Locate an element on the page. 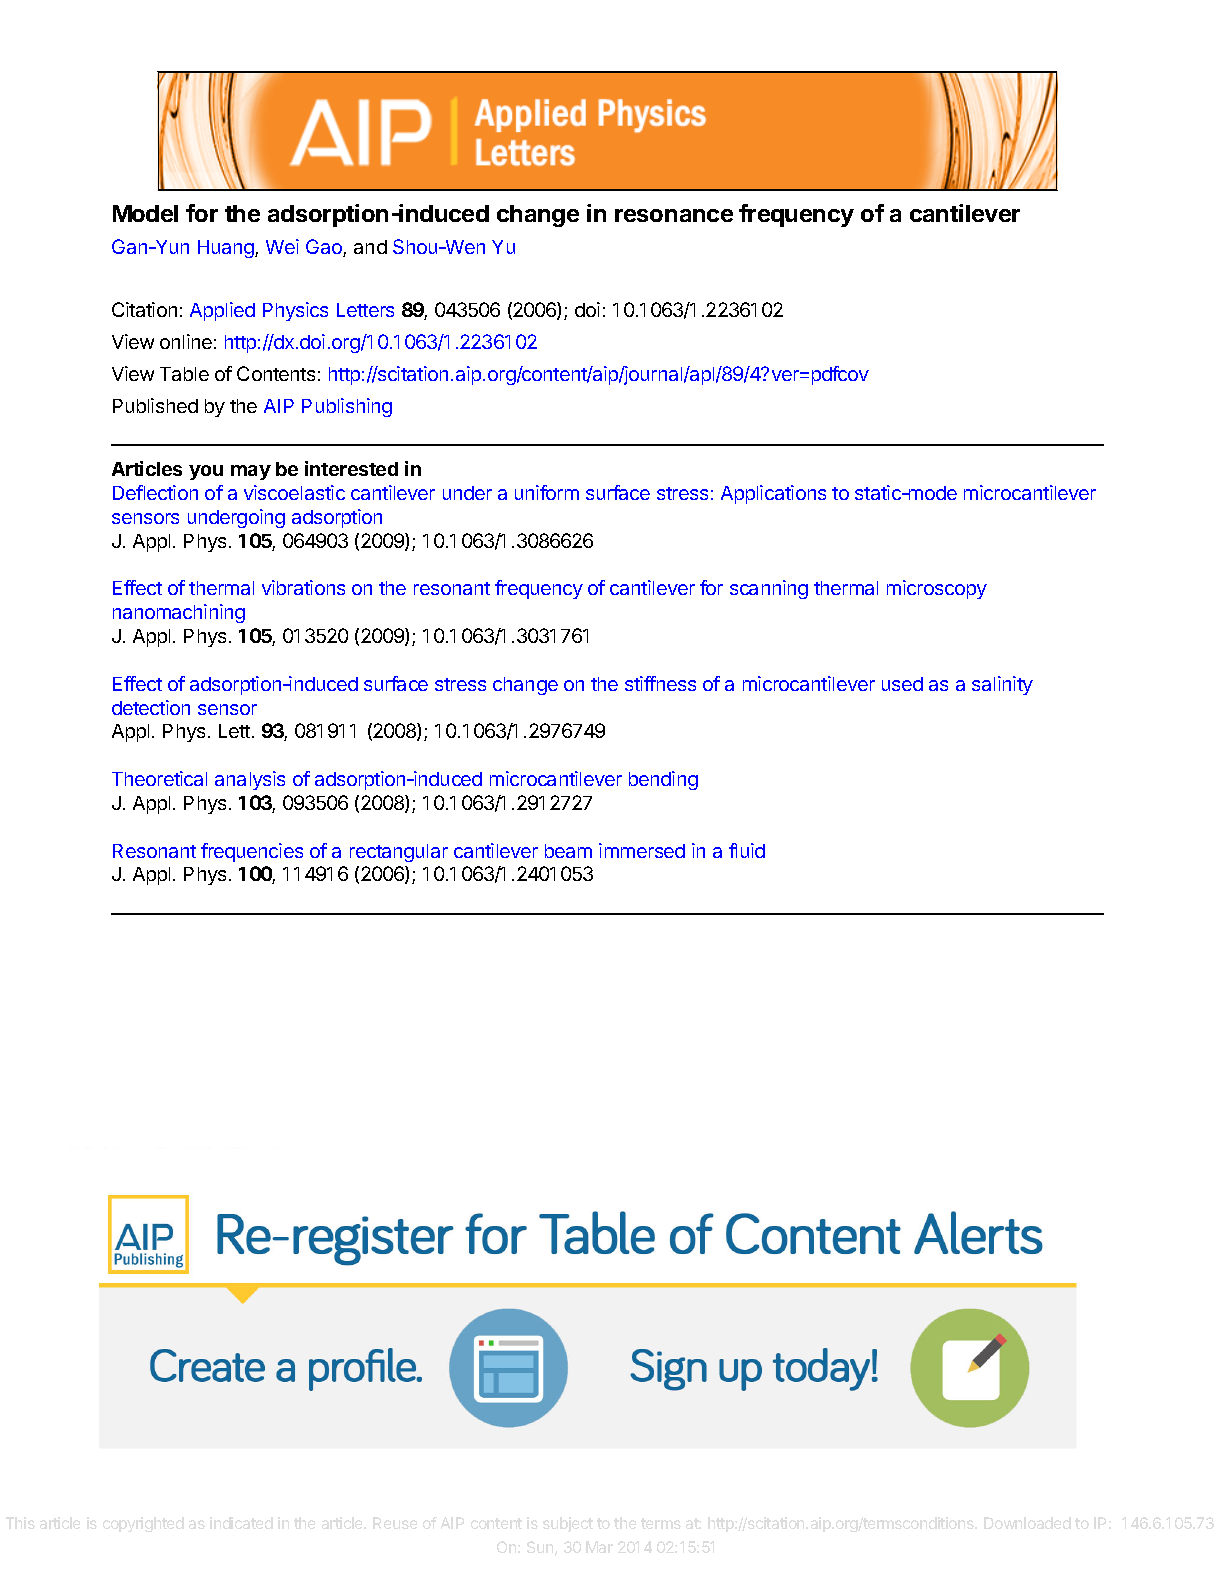 This page has width=1215, height=1573. detection is located at coordinates (151, 707).
